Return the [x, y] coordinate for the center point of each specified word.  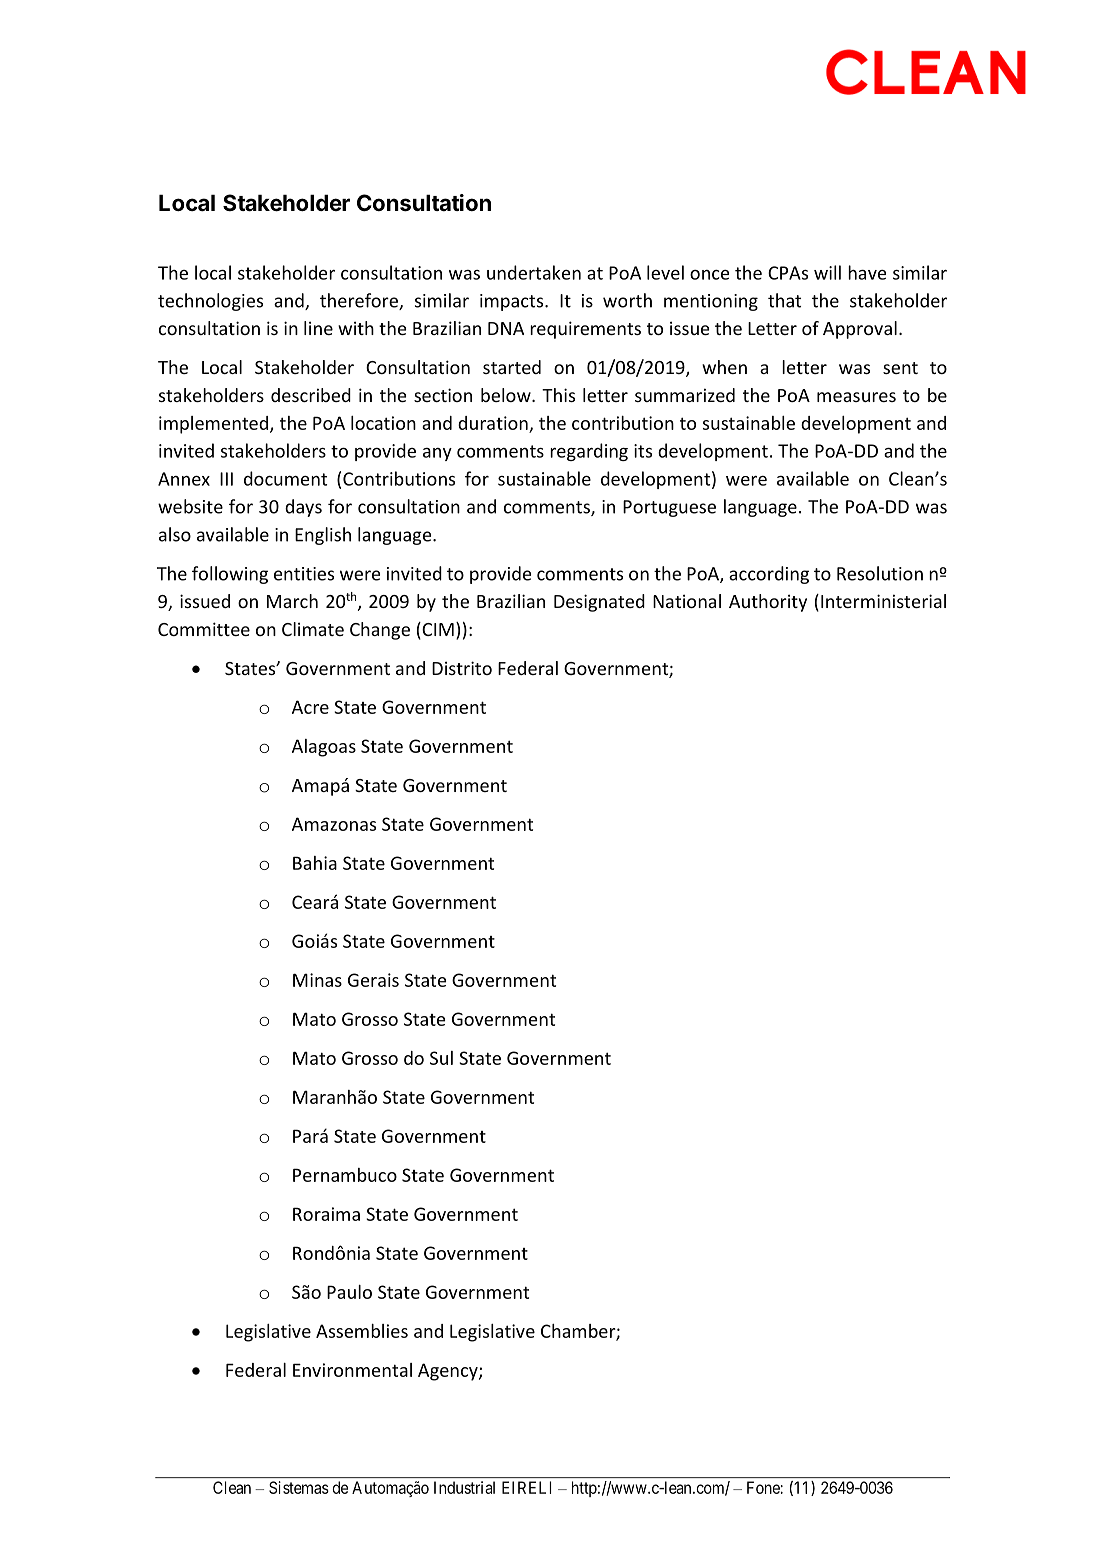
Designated [599, 603]
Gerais [373, 980]
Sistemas [299, 1487]
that [784, 300]
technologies [210, 302]
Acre [310, 707]
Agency [449, 1372]
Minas [317, 980]
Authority [768, 603]
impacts [513, 302]
